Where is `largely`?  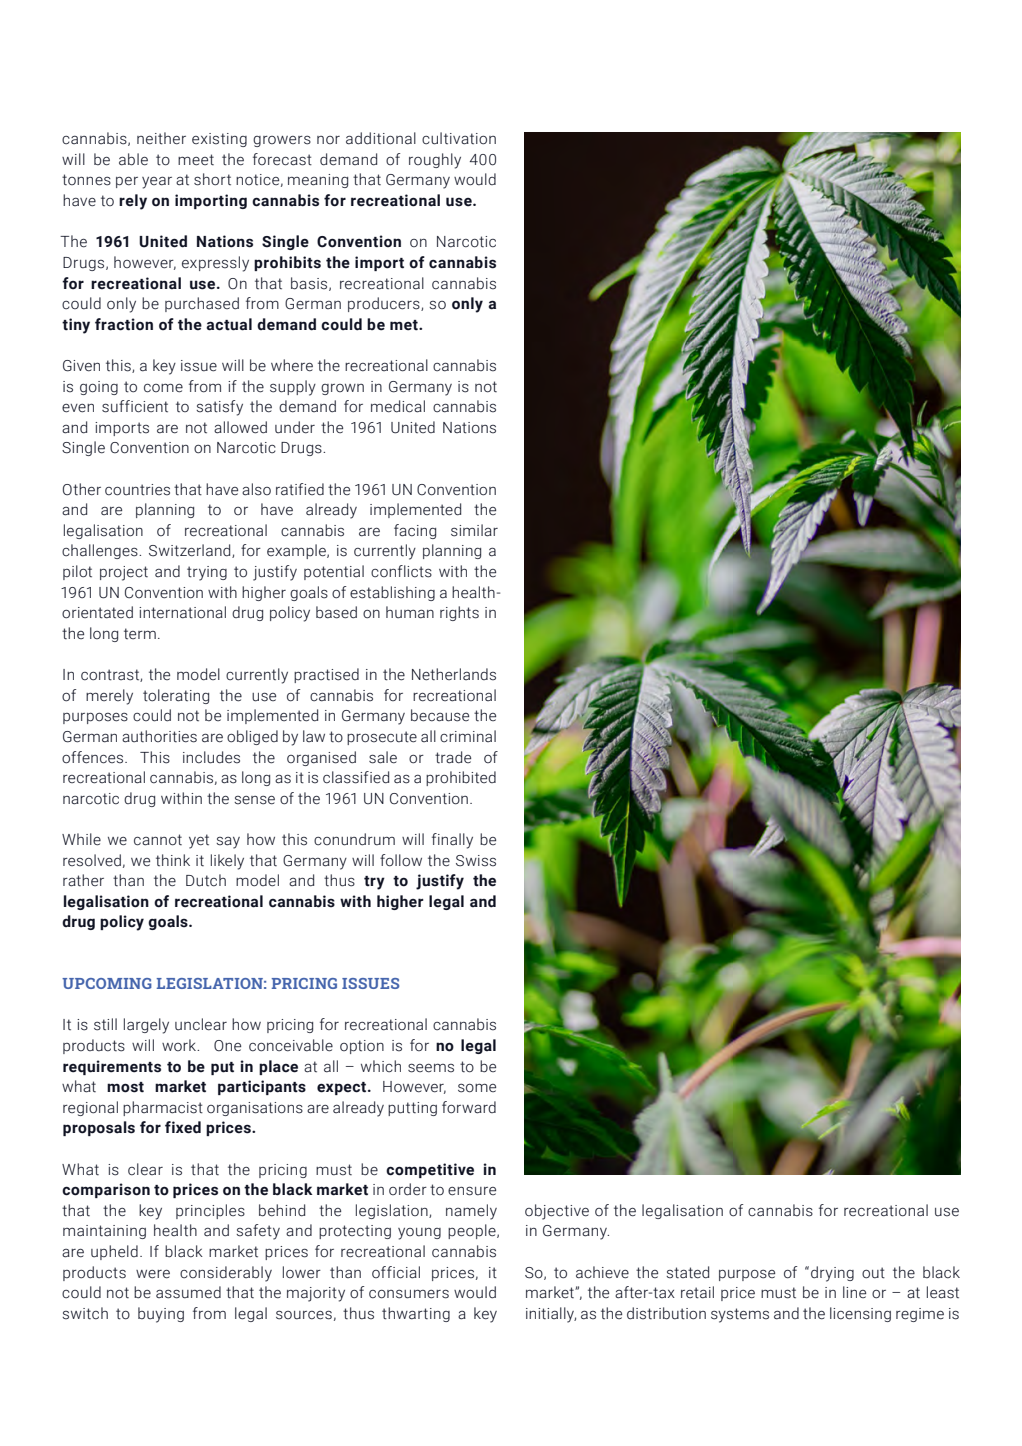
largely is located at coordinates (146, 1026).
